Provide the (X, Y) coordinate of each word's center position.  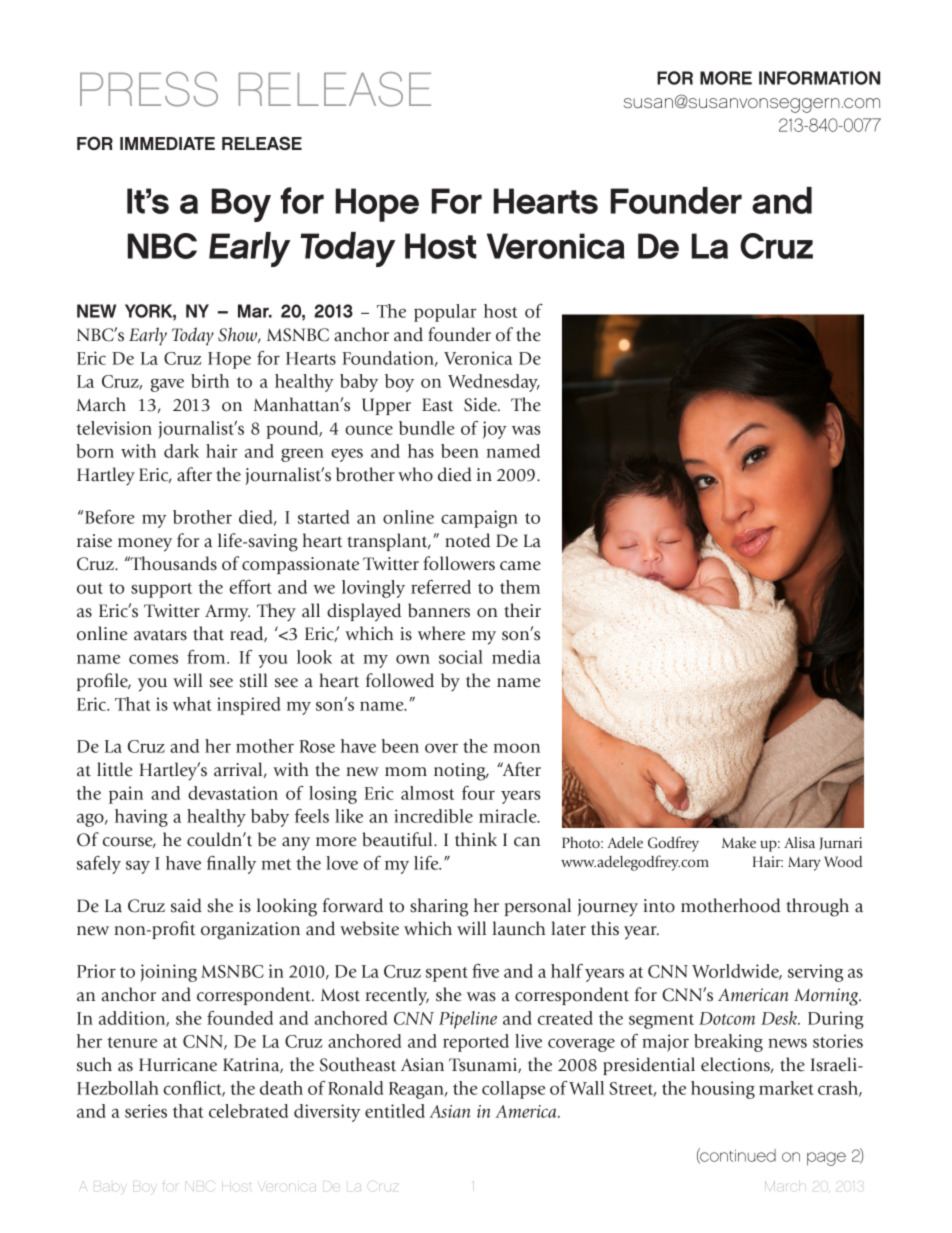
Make (739, 842)
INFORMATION (819, 78)
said (186, 905)
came (520, 566)
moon (517, 748)
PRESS (149, 89)
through (817, 907)
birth (210, 381)
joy (495, 430)
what (192, 704)
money (145, 545)
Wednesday (494, 383)
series (146, 1111)
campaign (479, 519)
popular (445, 313)
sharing (439, 907)
